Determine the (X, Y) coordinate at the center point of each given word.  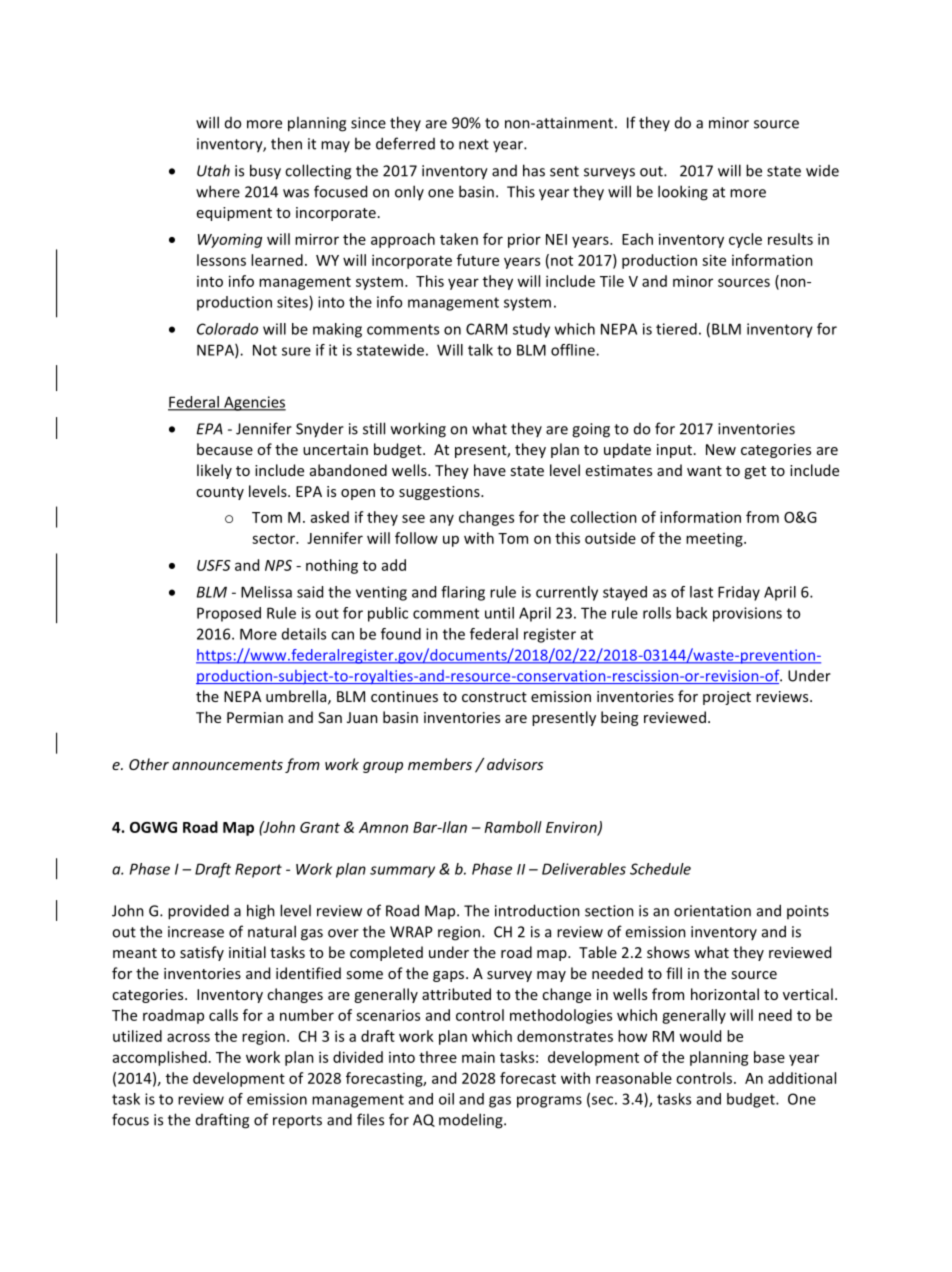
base (769, 1057)
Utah (213, 170)
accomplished (160, 1058)
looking (683, 193)
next (474, 144)
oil (446, 1099)
